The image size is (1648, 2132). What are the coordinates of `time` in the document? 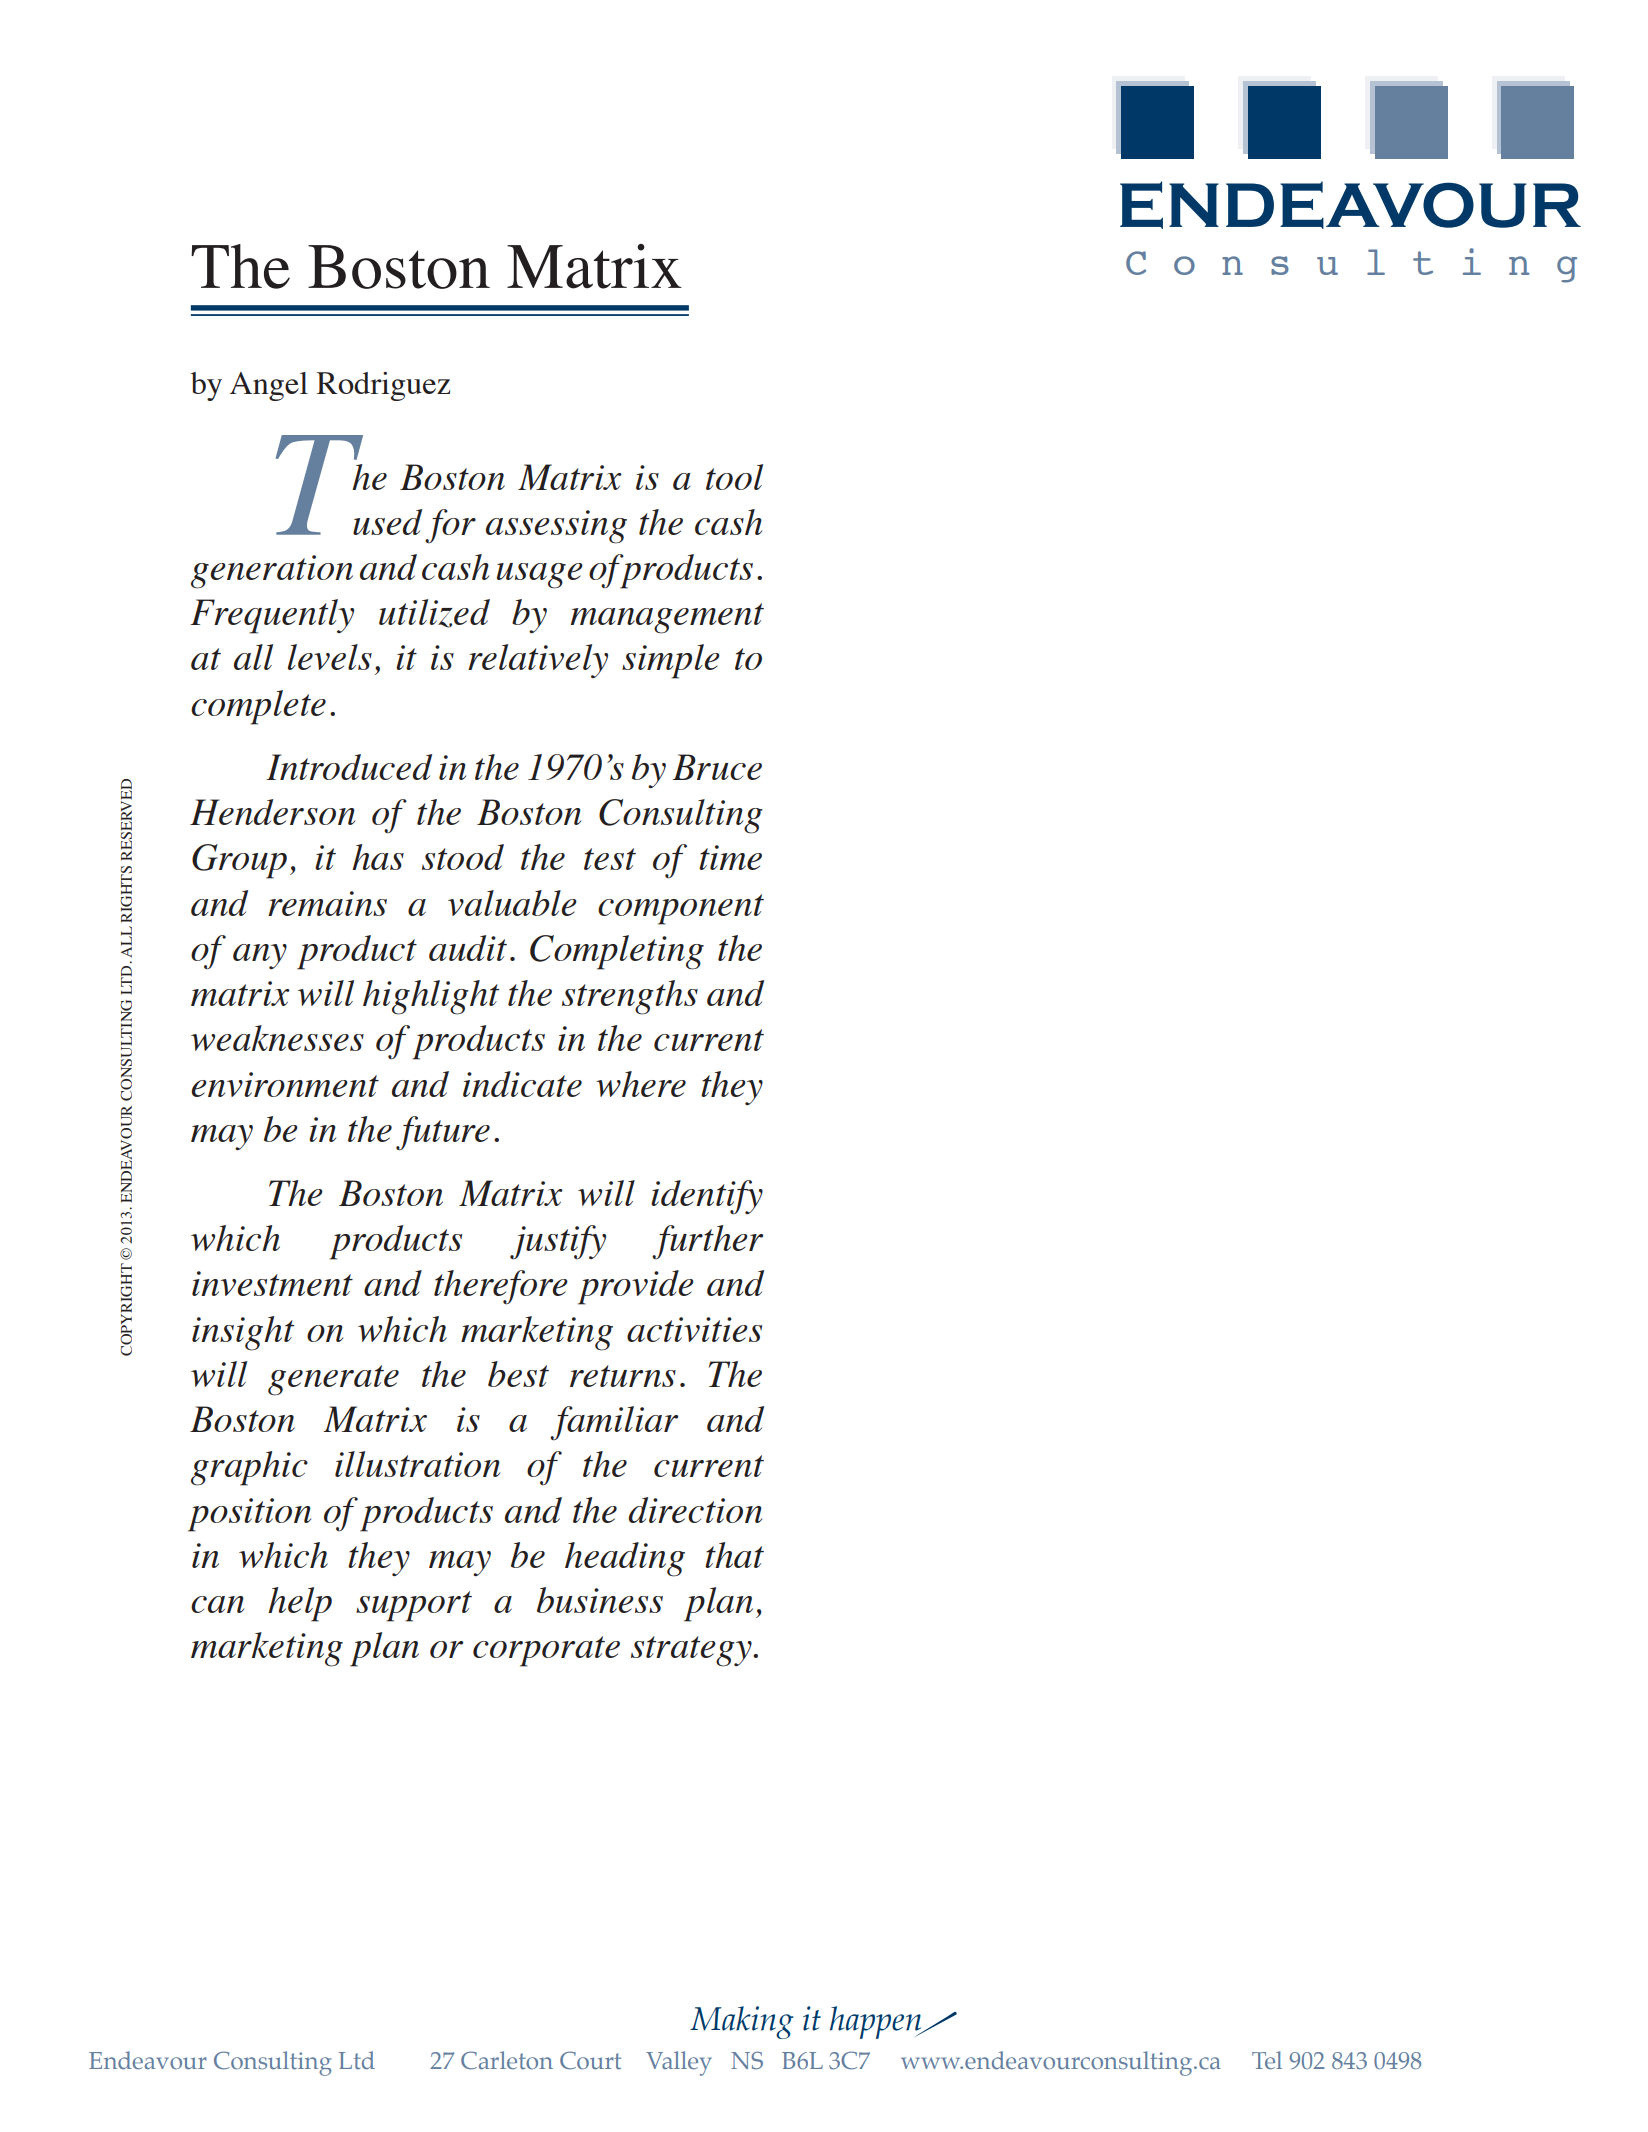 It's located at (730, 857).
